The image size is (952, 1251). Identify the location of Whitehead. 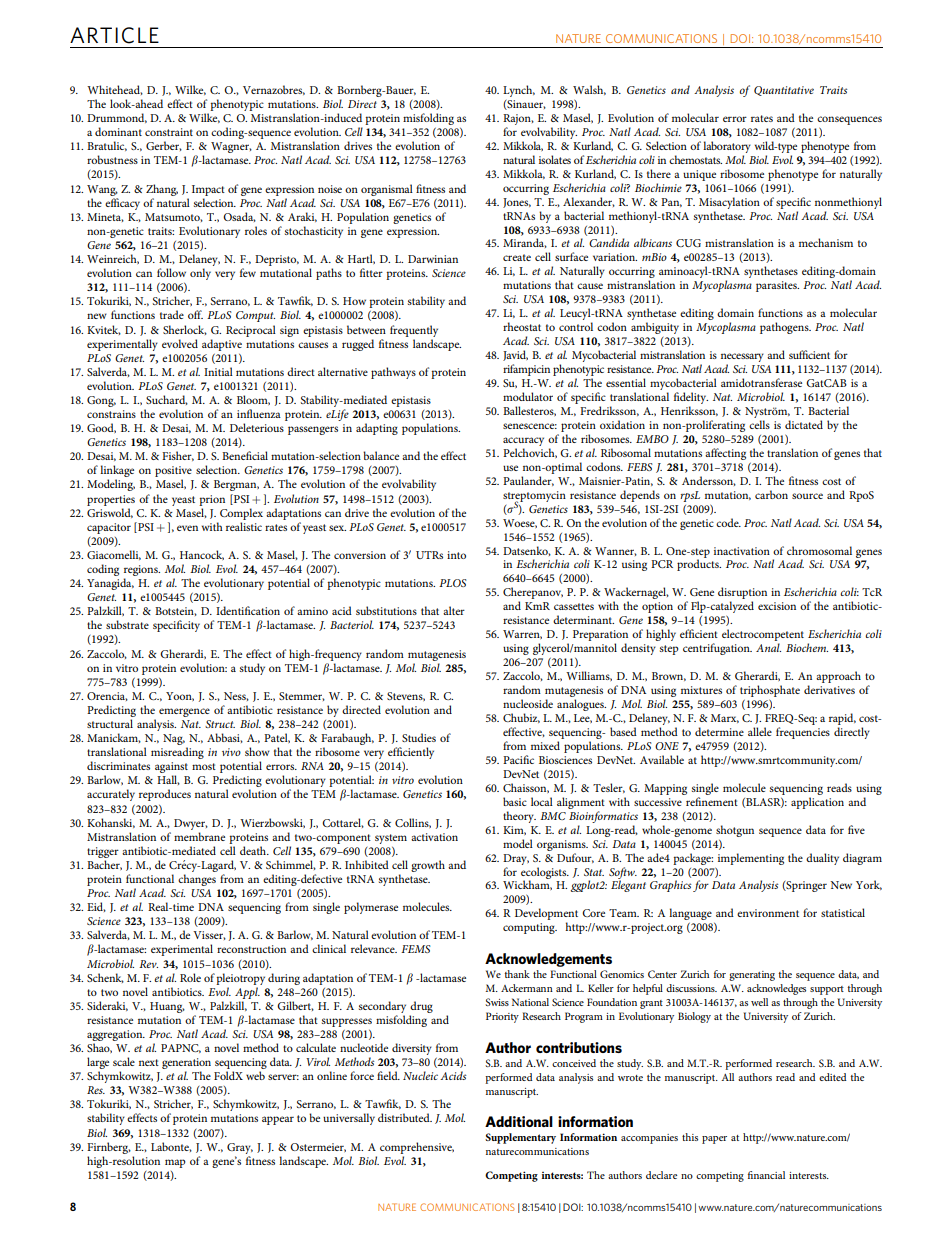
(115, 90).
